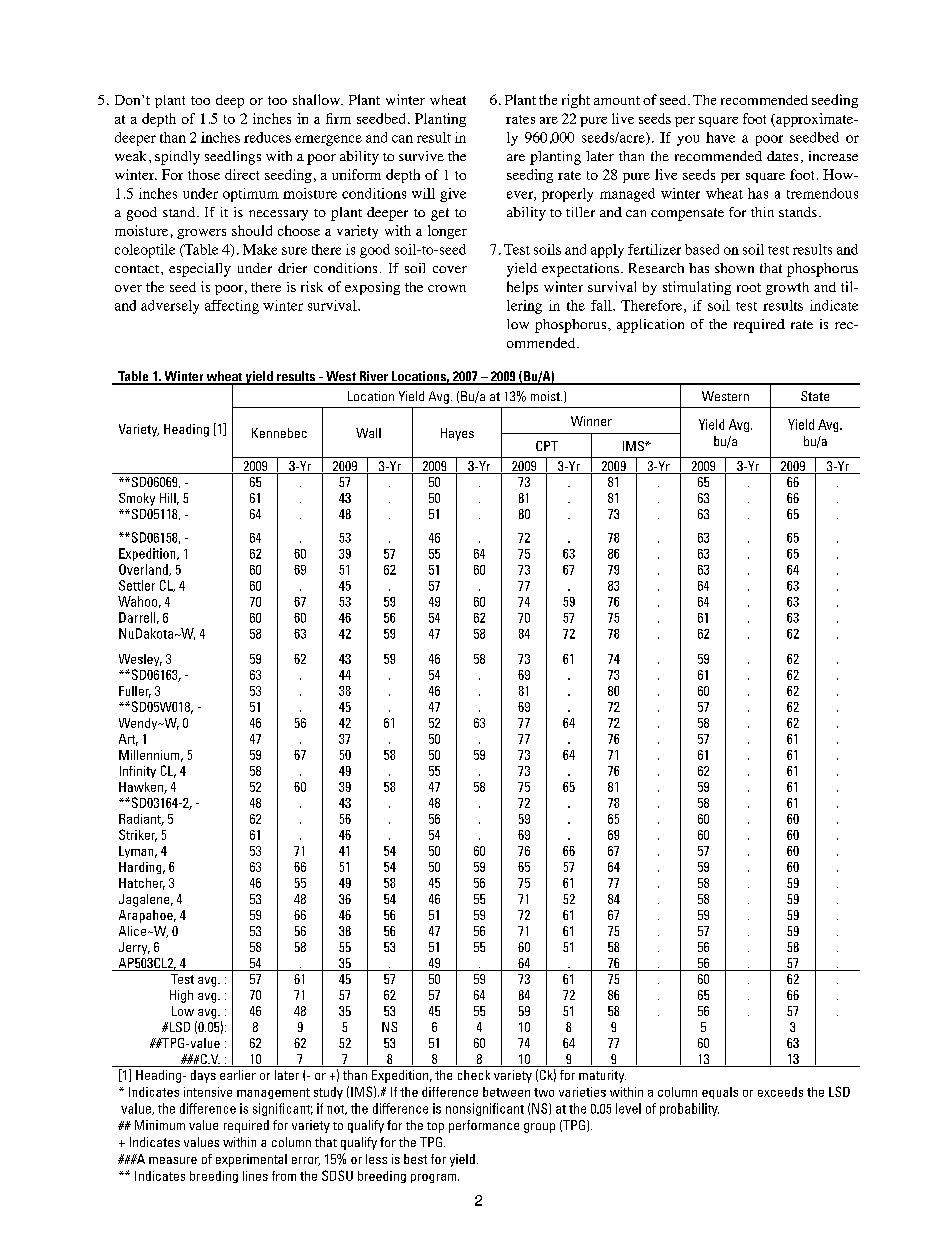 The width and height of the screenshot is (952, 1233). I want to click on survive, so click(421, 156).
